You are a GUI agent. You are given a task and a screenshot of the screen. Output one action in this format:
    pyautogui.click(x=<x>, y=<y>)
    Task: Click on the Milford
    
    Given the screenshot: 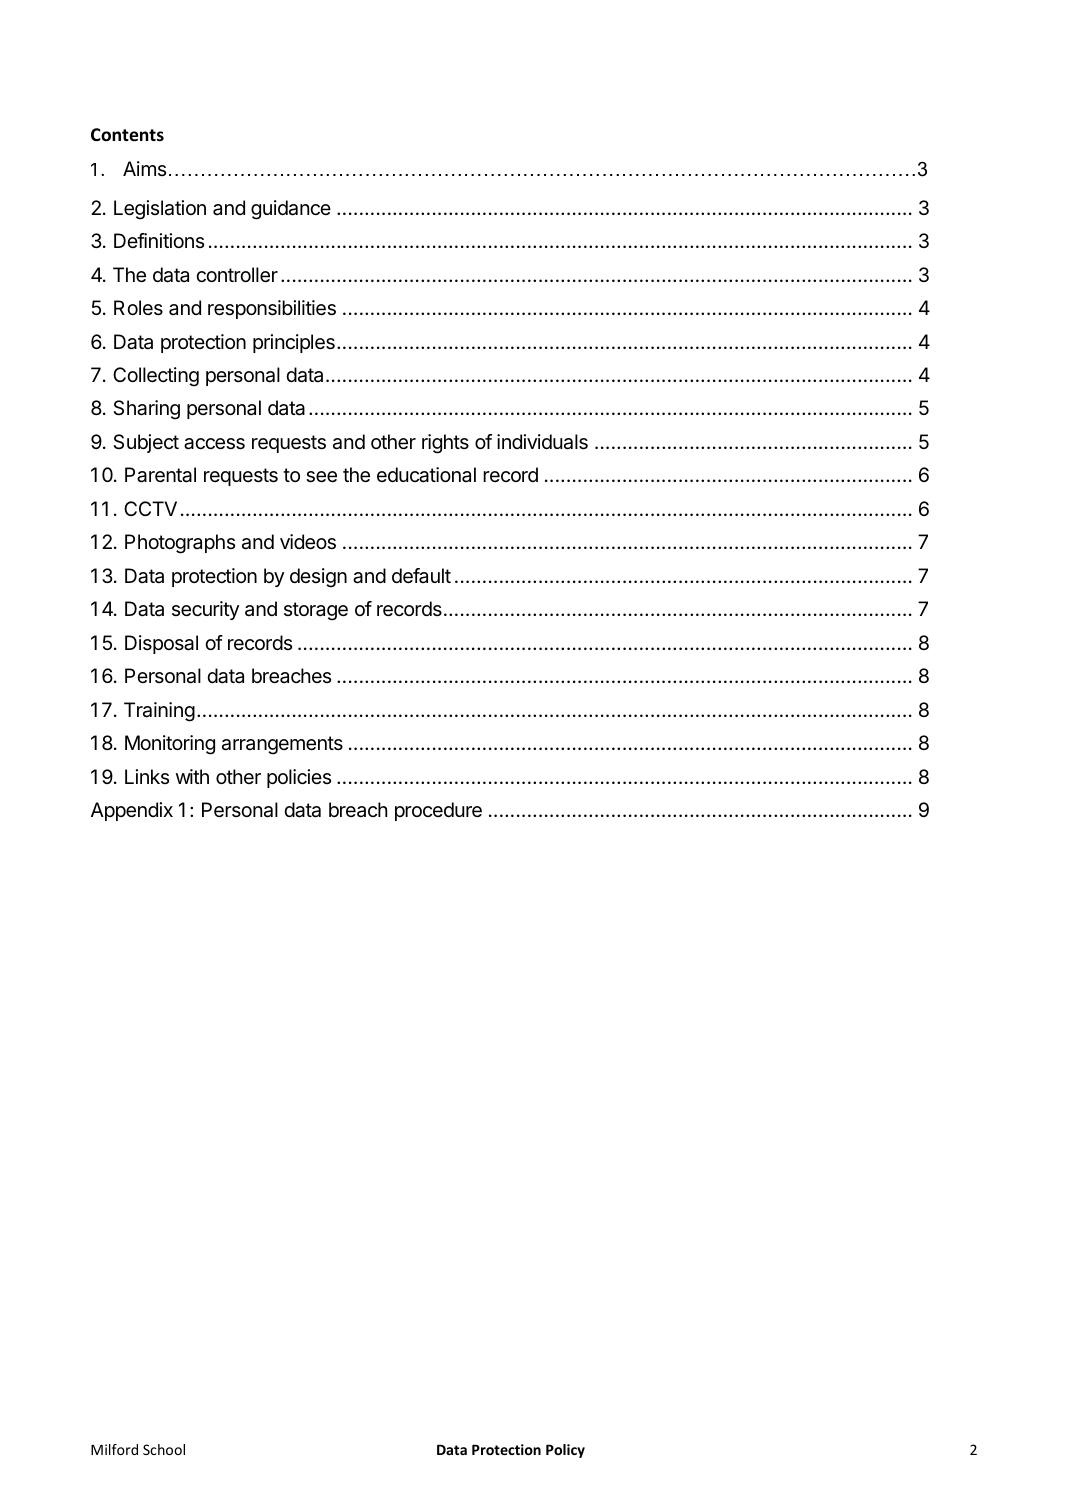 What is the action you would take?
    pyautogui.click(x=114, y=1449)
